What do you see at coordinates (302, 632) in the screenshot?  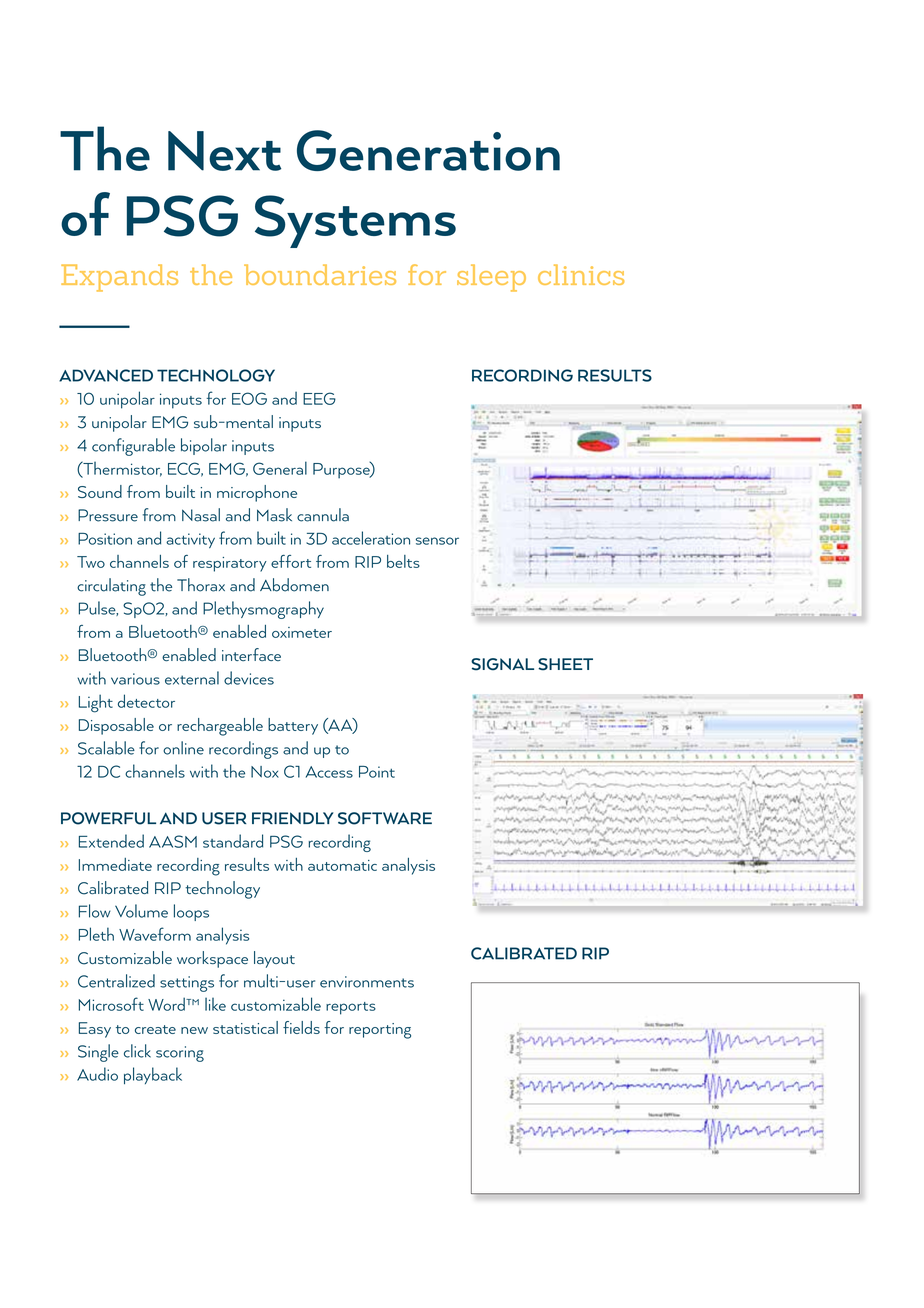 I see `oximeter` at bounding box center [302, 632].
